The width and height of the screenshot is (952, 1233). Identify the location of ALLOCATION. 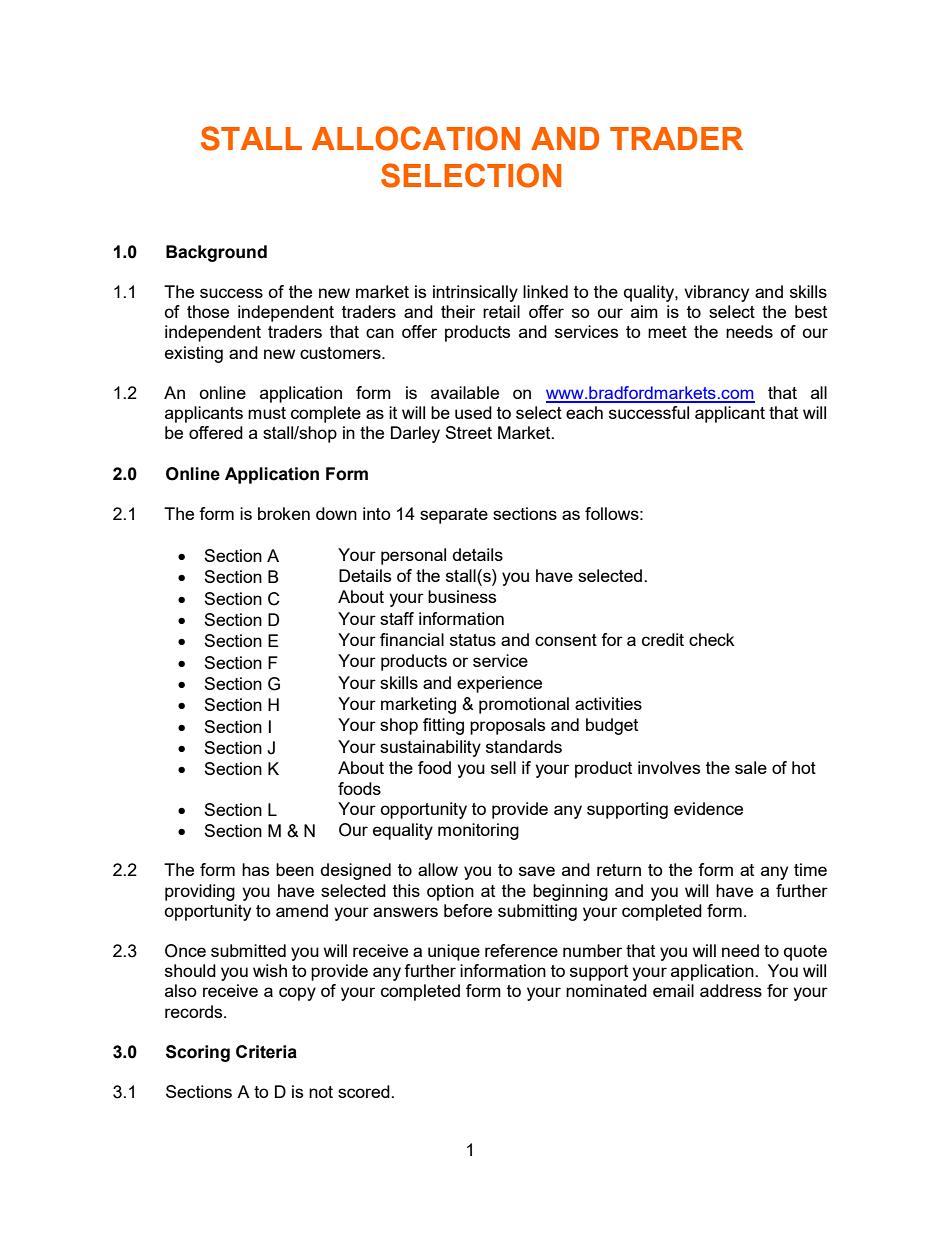
(416, 138).
